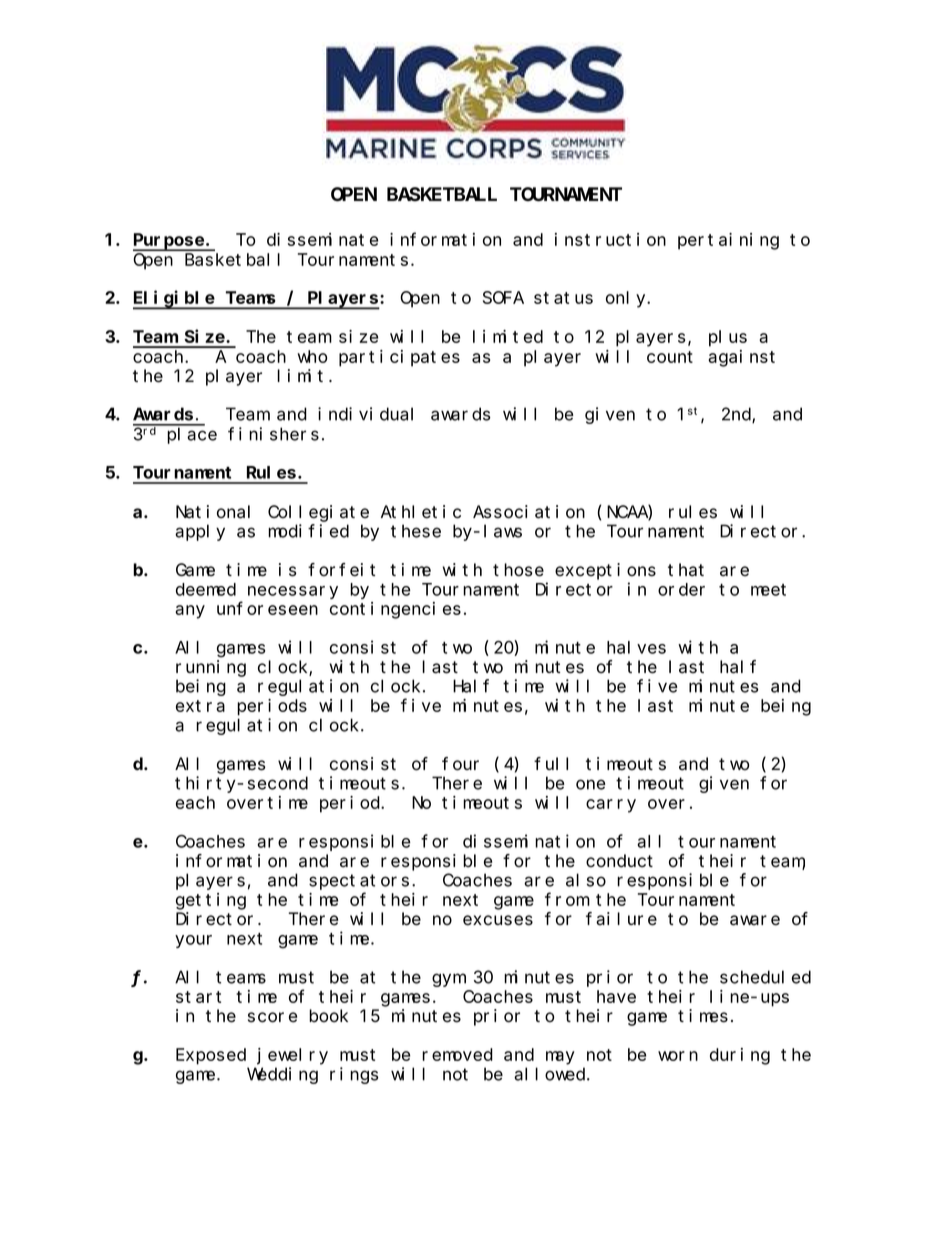 This document has height=1233, width=952. I want to click on removed, so click(457, 1054).
